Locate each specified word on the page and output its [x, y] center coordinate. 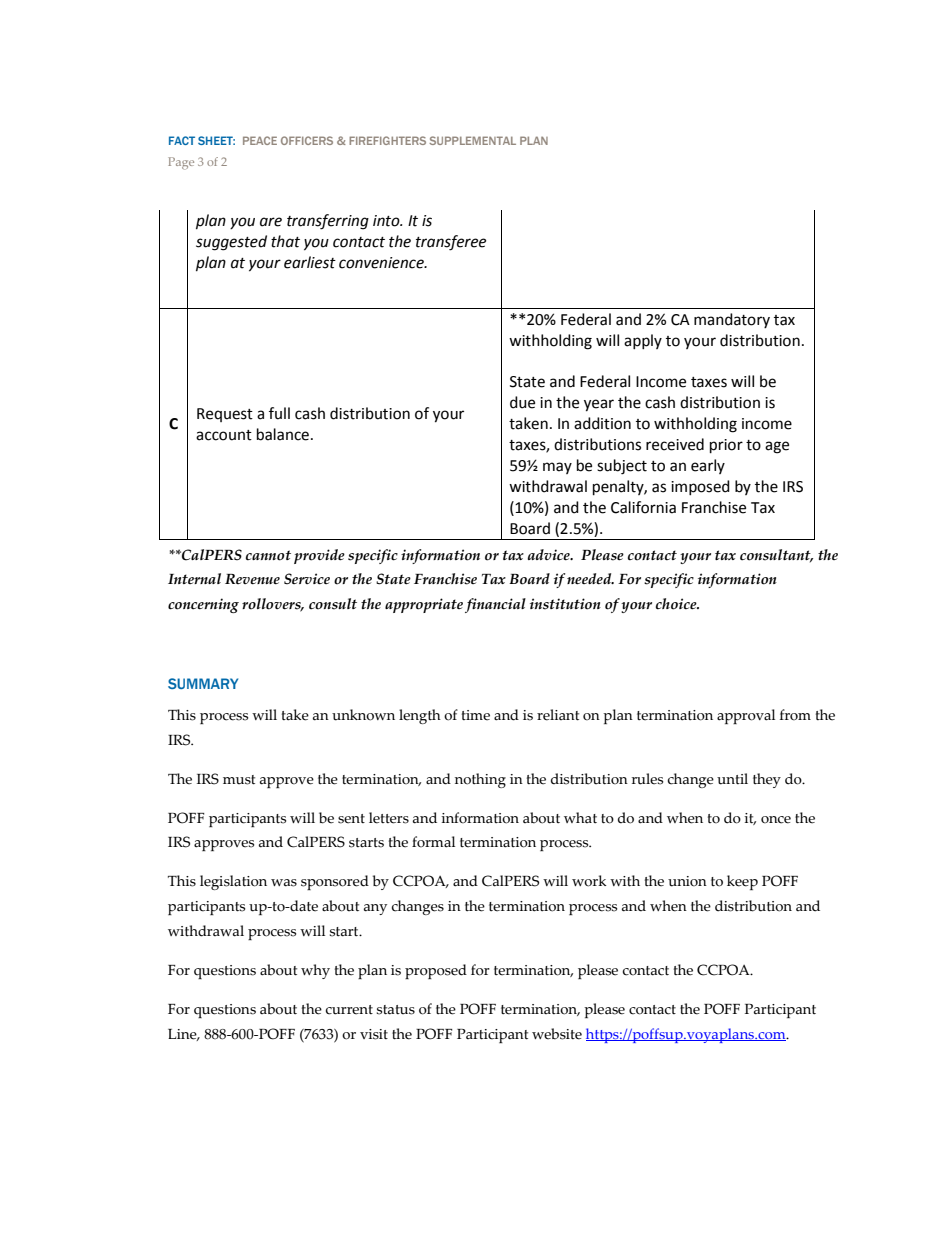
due [522, 402]
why [315, 971]
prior [726, 446]
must [239, 780]
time [476, 715]
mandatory [732, 320]
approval [746, 716]
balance [283, 434]
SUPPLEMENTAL [472, 140]
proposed [436, 971]
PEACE [260, 140]
